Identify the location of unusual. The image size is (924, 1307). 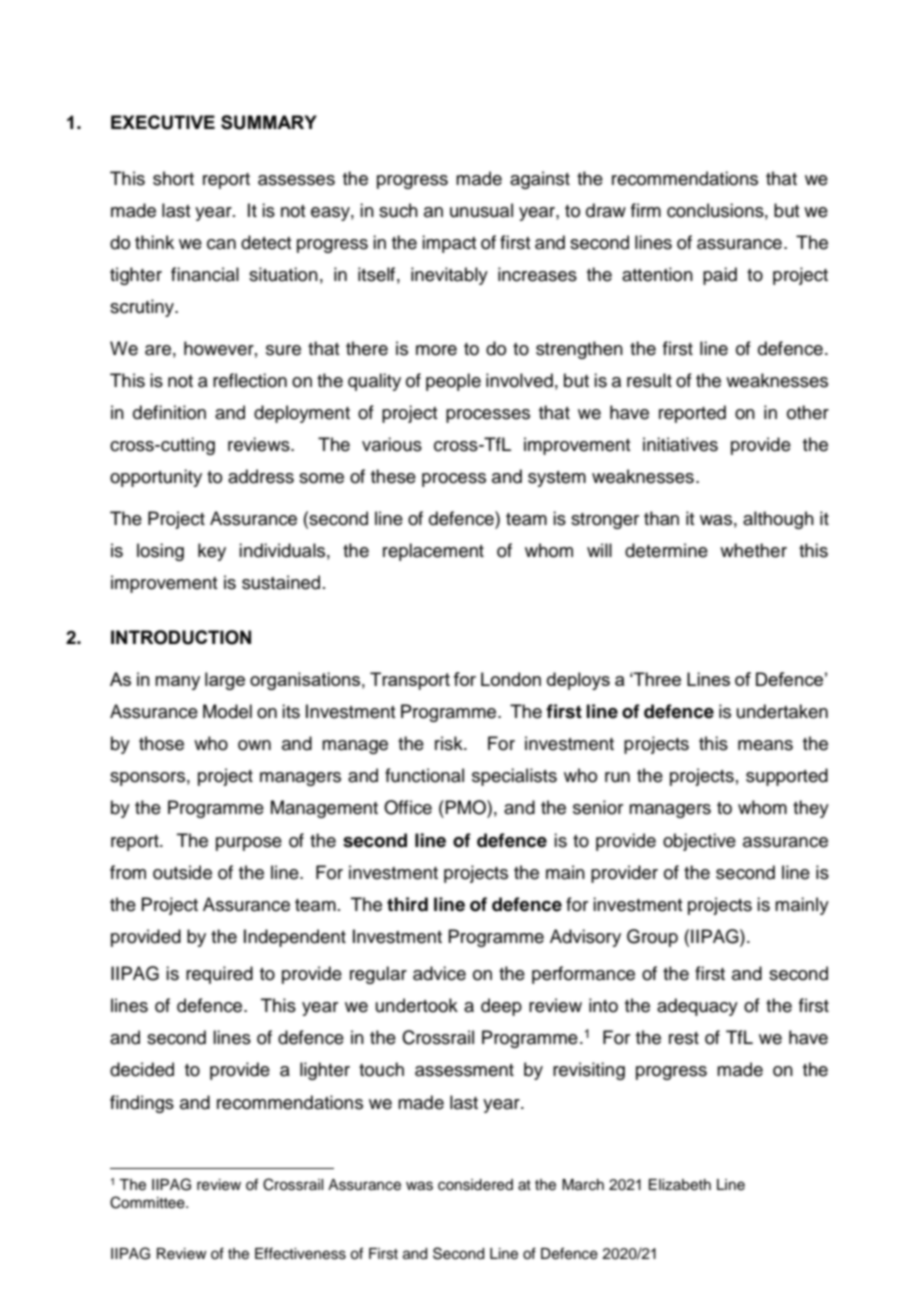
(481, 210).
